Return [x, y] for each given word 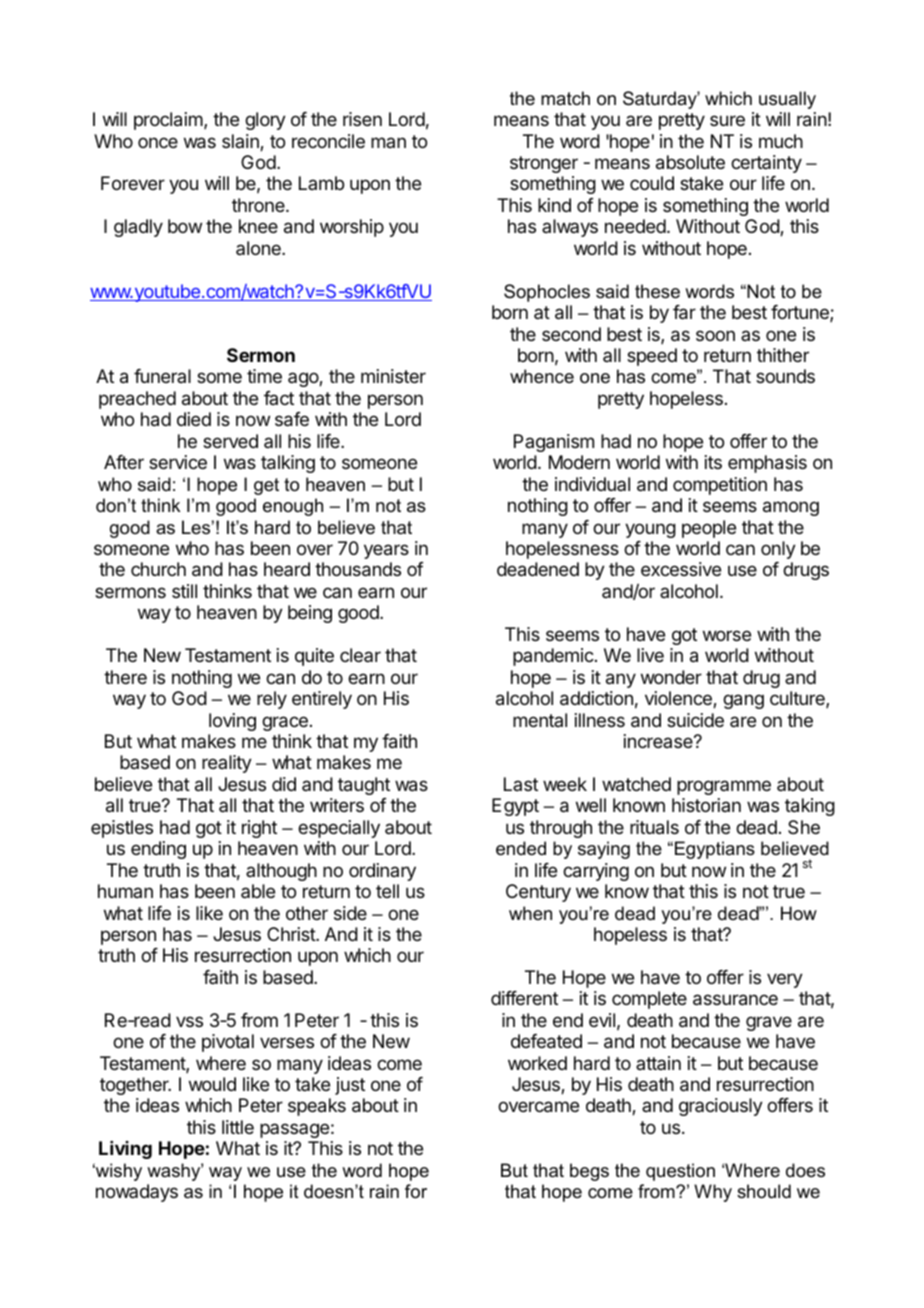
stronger [544, 164]
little [238, 1127]
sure [727, 120]
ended [521, 848]
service [178, 462]
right [259, 829]
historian [706, 805]
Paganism [554, 443]
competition [720, 486]
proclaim [169, 121]
